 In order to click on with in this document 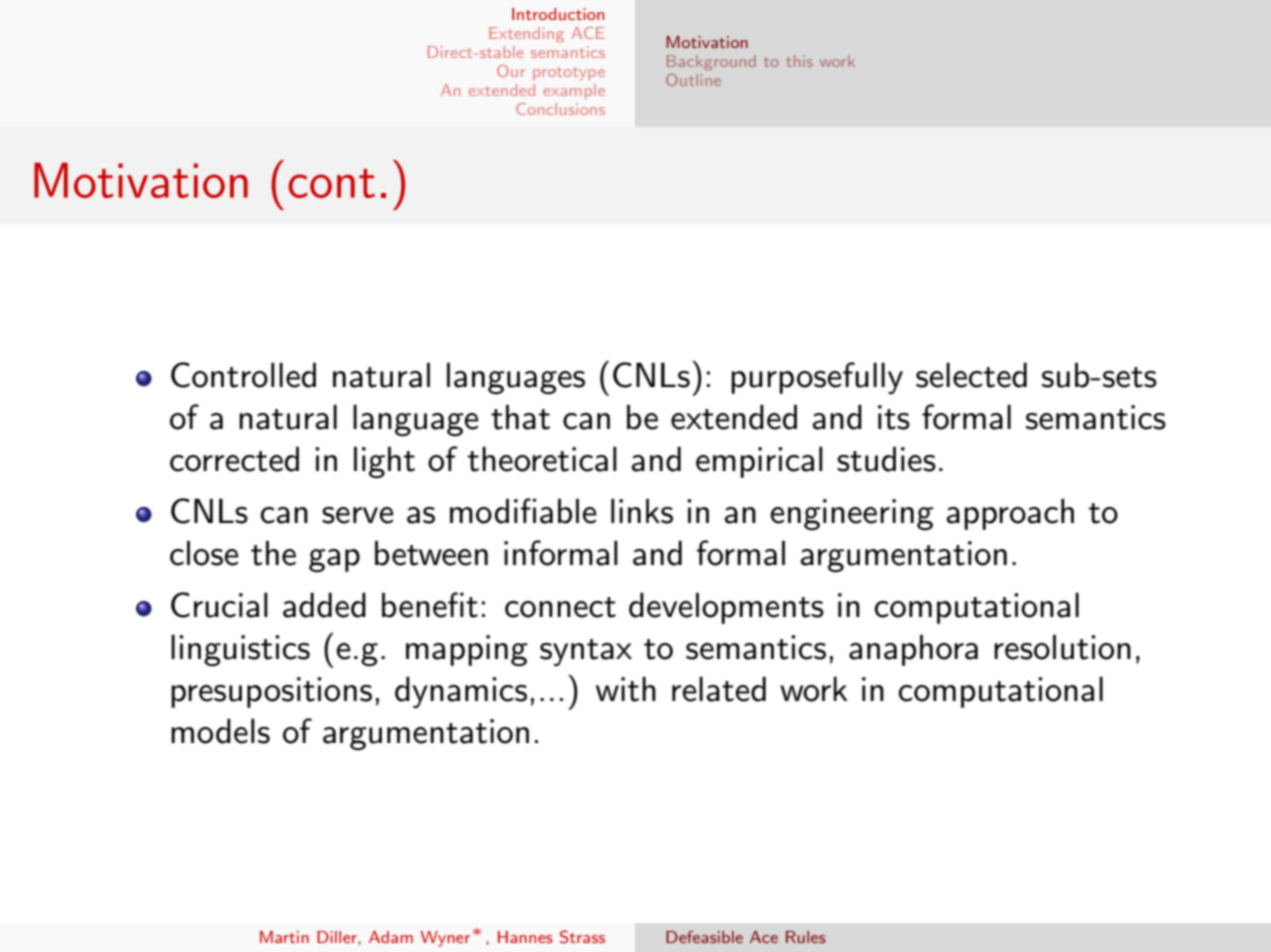, I will do `click(626, 689)`.
